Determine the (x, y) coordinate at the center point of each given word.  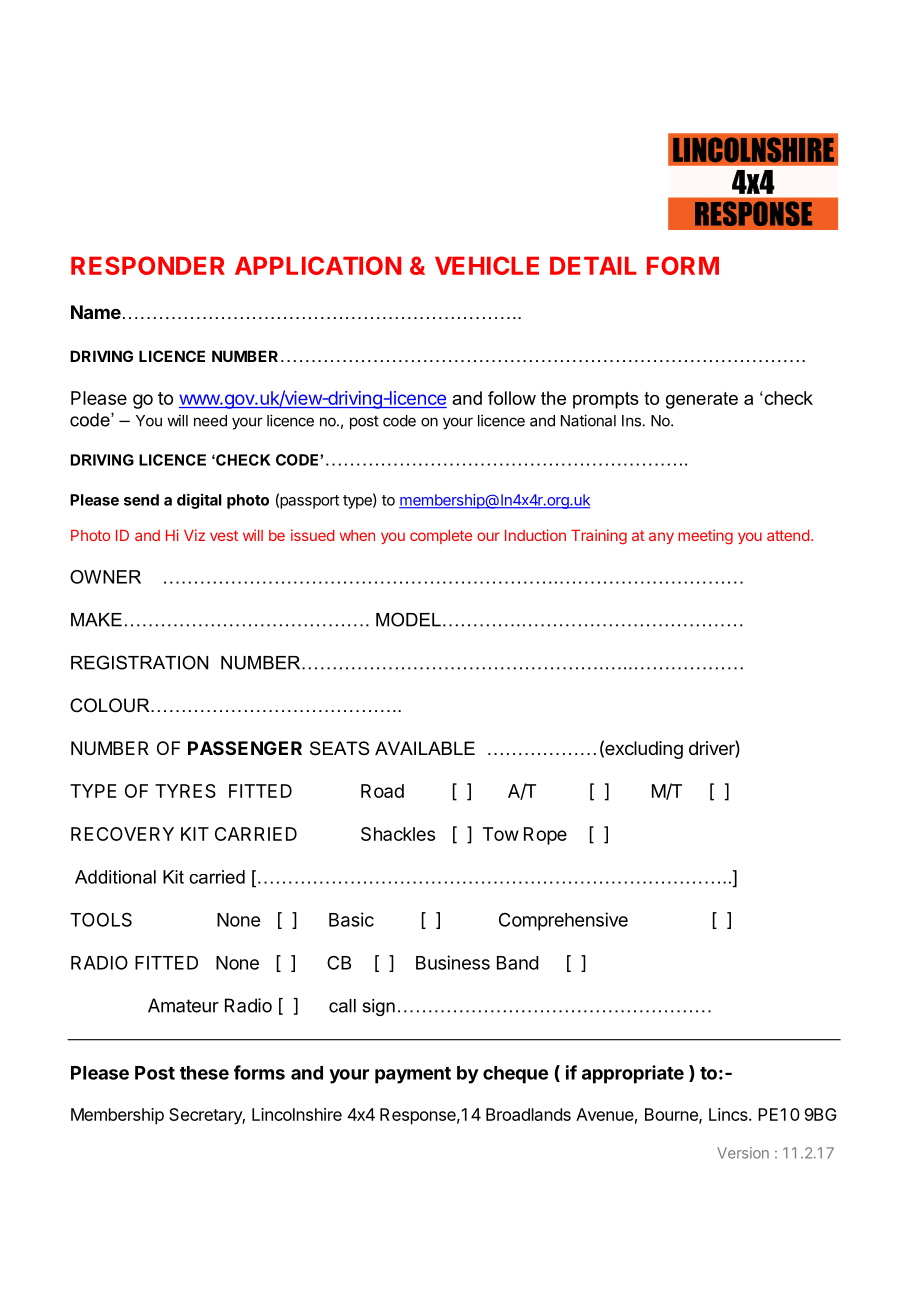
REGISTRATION (139, 662)
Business (453, 962)
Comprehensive (563, 921)
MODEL (408, 619)
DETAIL (593, 265)
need (210, 421)
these (204, 1073)
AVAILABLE (425, 748)
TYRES (185, 791)
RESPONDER (148, 265)
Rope (545, 836)
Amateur (183, 1005)
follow (512, 398)
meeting (705, 537)
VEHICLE (487, 265)
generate (702, 400)
